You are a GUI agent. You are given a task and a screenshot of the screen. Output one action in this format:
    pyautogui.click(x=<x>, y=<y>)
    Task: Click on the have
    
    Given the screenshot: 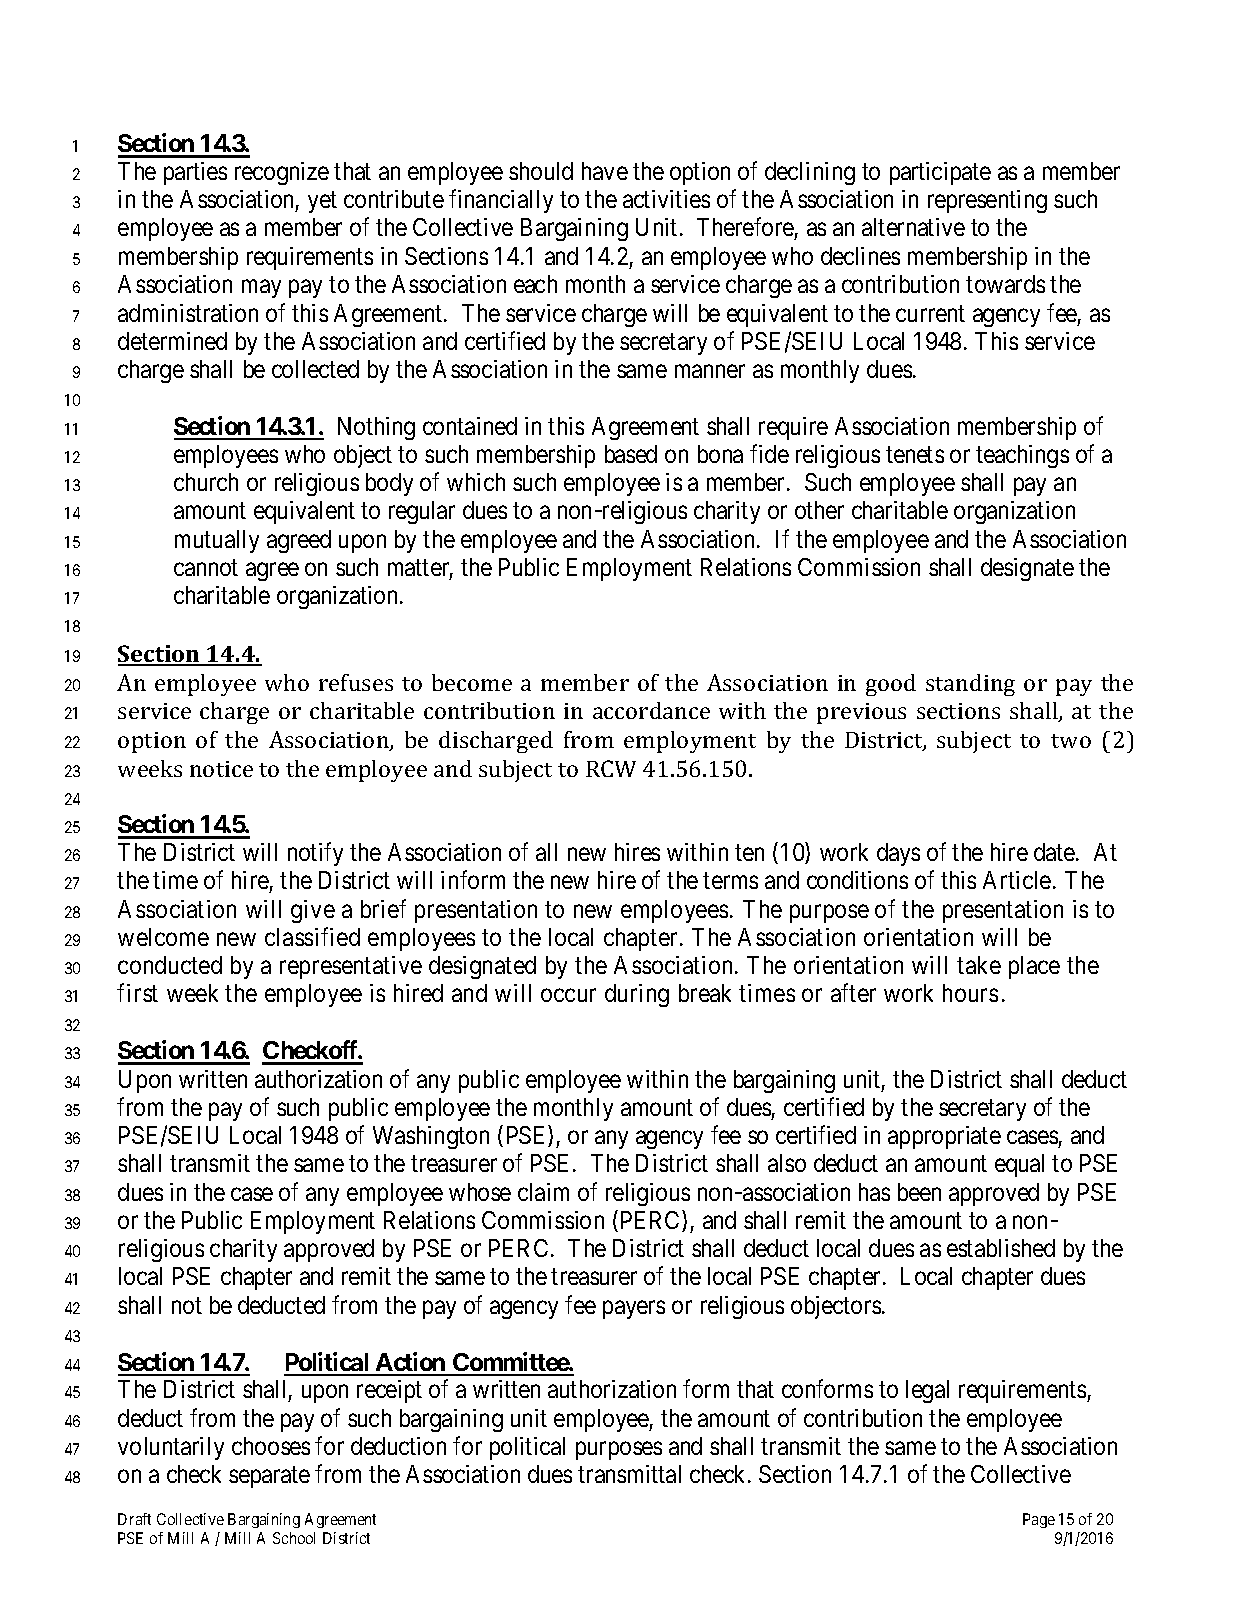 What is the action you would take?
    pyautogui.click(x=605, y=171)
